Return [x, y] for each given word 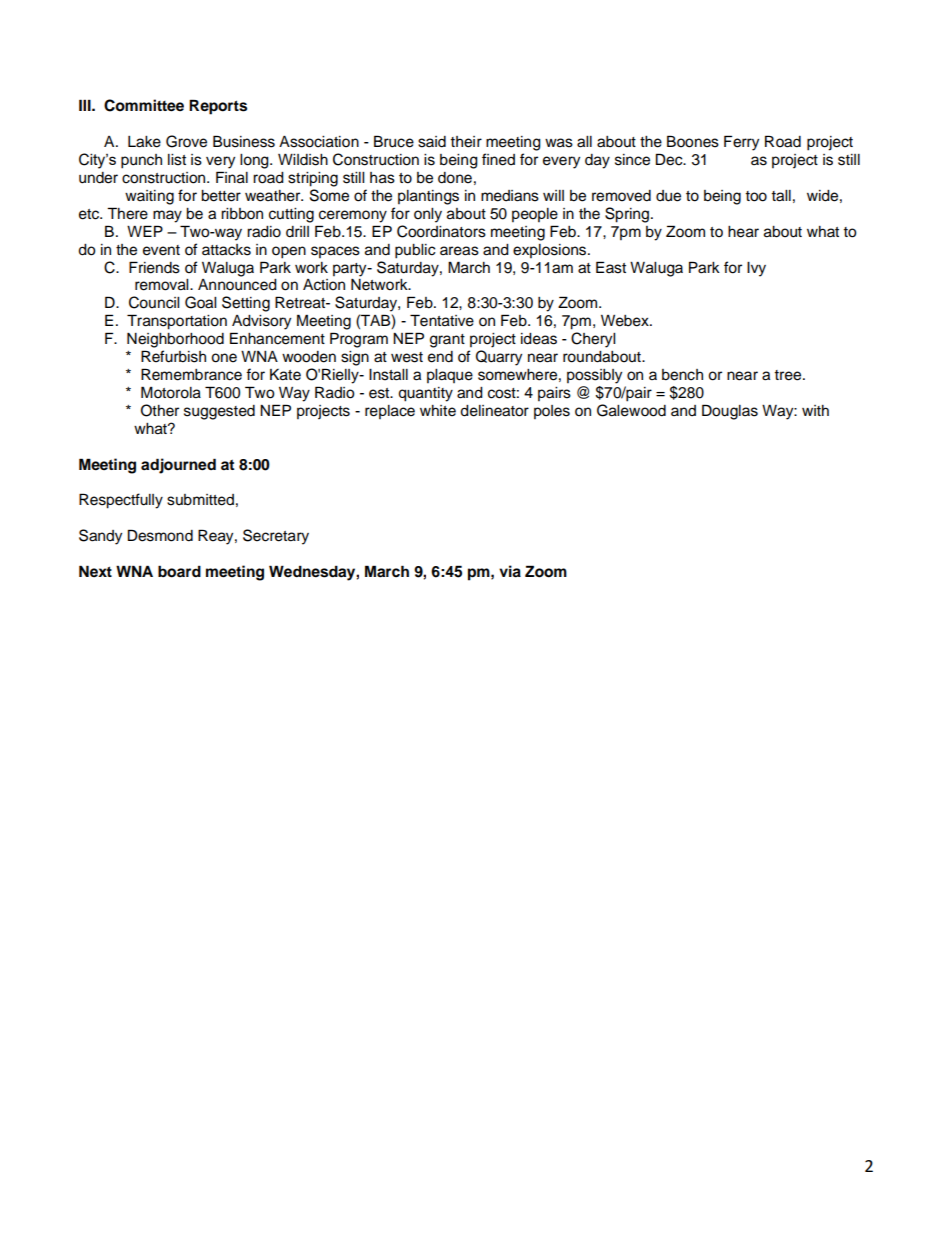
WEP [145, 231]
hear [743, 232]
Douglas [730, 412]
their [466, 142]
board [179, 571]
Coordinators [441, 231]
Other [160, 410]
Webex [626, 321]
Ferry [741, 143]
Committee [144, 105]
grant [447, 341]
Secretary [276, 537]
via [510, 571]
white [438, 411]
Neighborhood [175, 340]
